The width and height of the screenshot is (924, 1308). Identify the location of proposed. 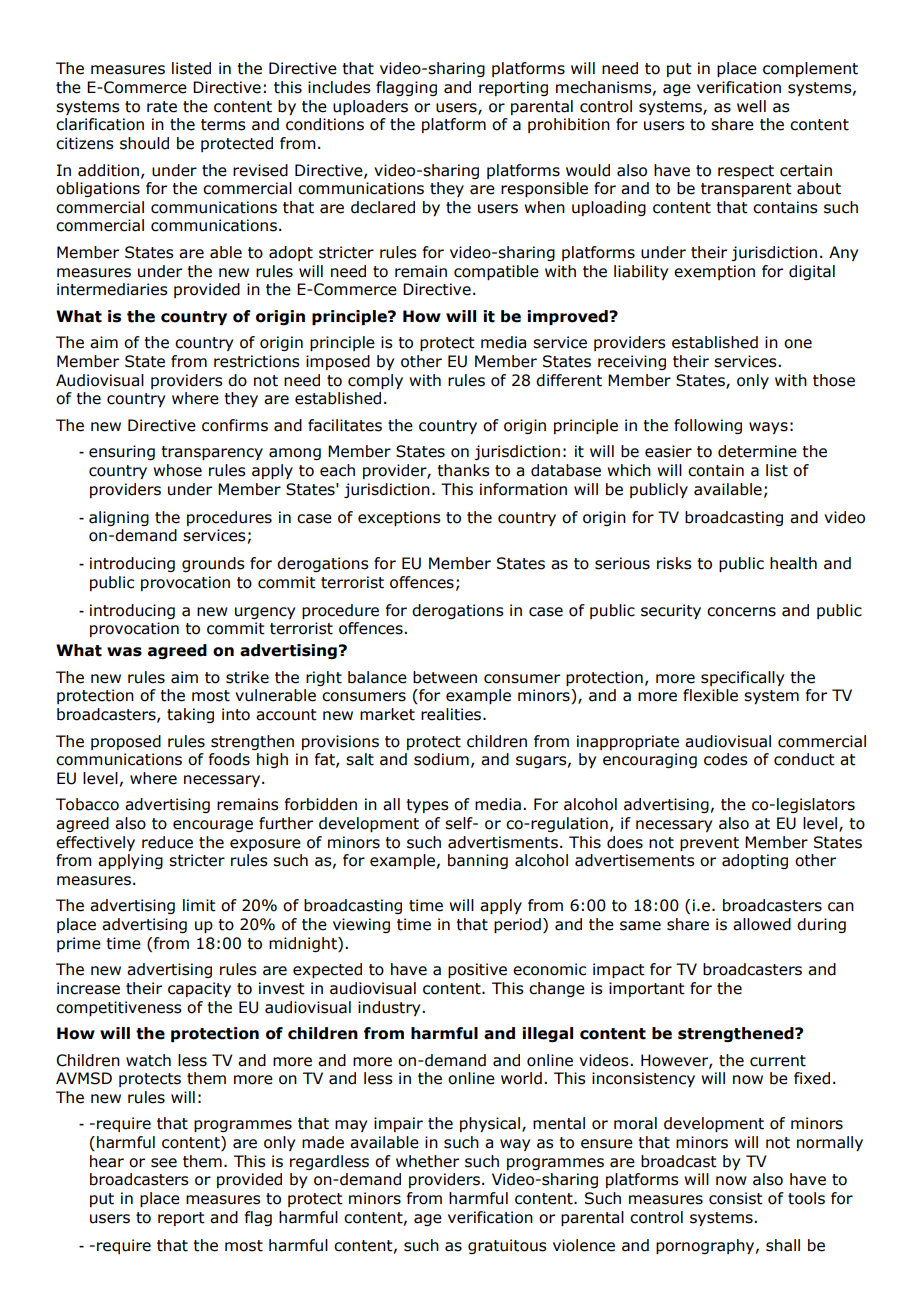
(126, 742).
